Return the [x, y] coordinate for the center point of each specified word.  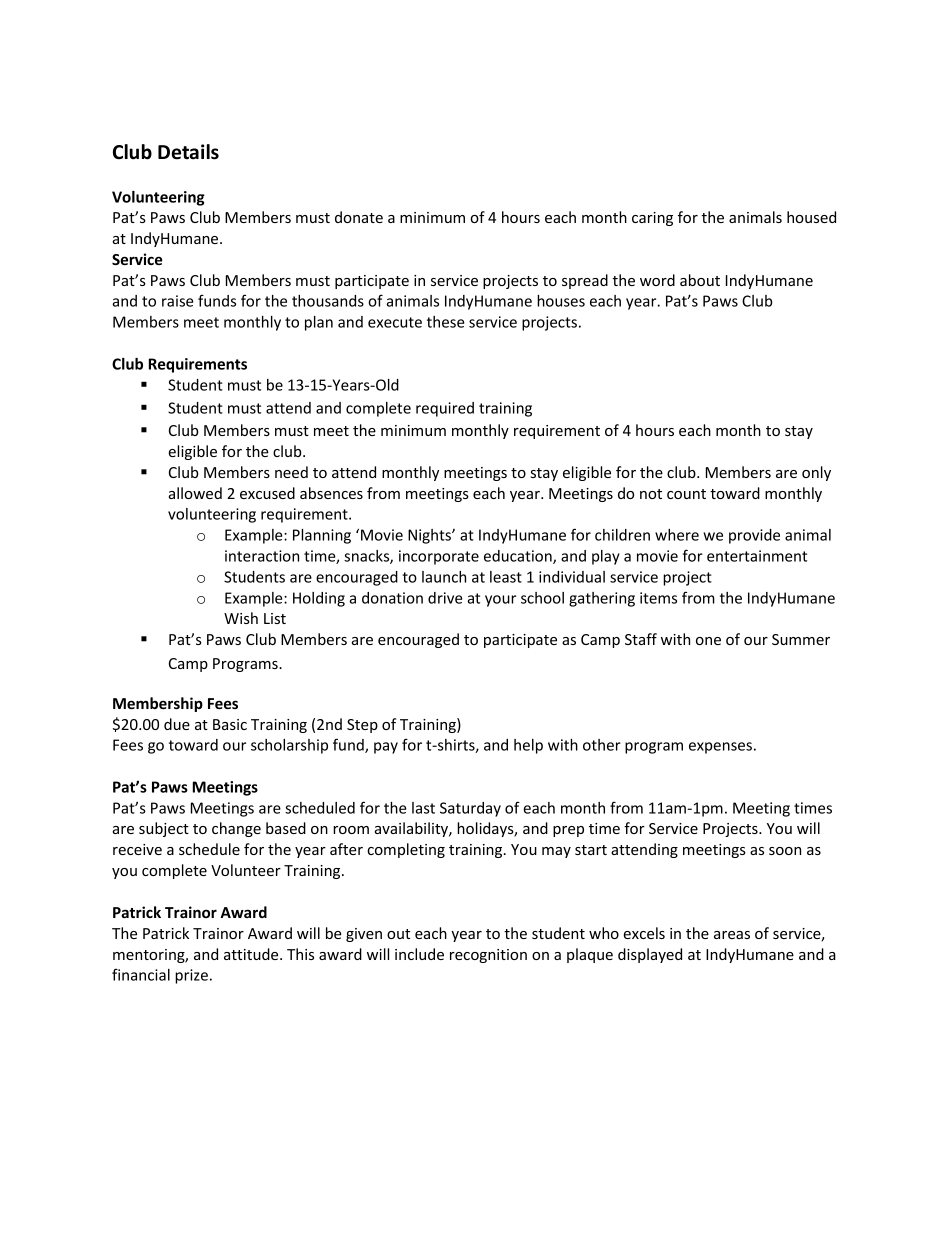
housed [811, 217]
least [506, 577]
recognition [488, 956]
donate [359, 217]
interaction [262, 556]
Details [188, 152]
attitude [252, 954]
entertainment [757, 556]
